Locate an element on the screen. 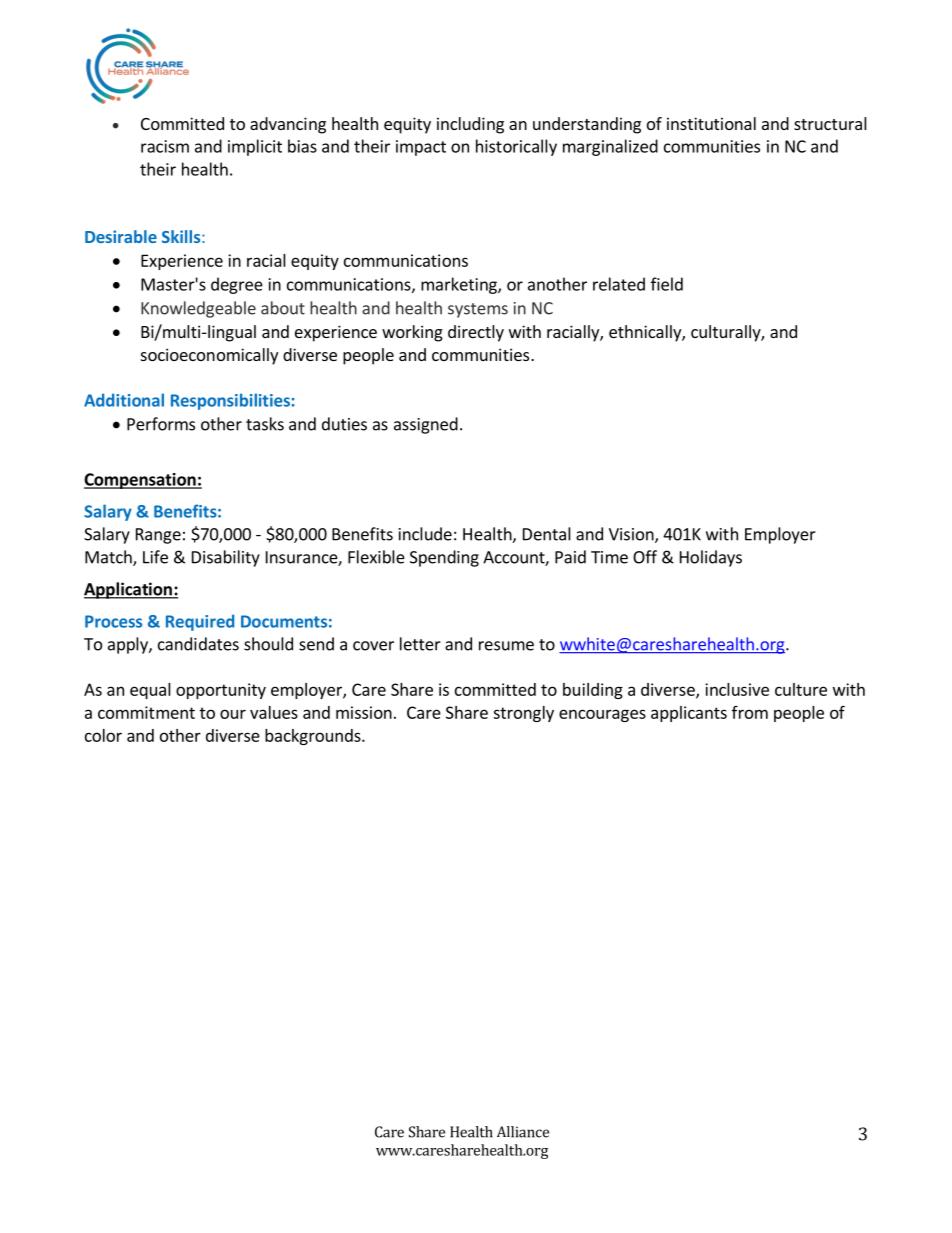  institutional is located at coordinates (711, 123).
